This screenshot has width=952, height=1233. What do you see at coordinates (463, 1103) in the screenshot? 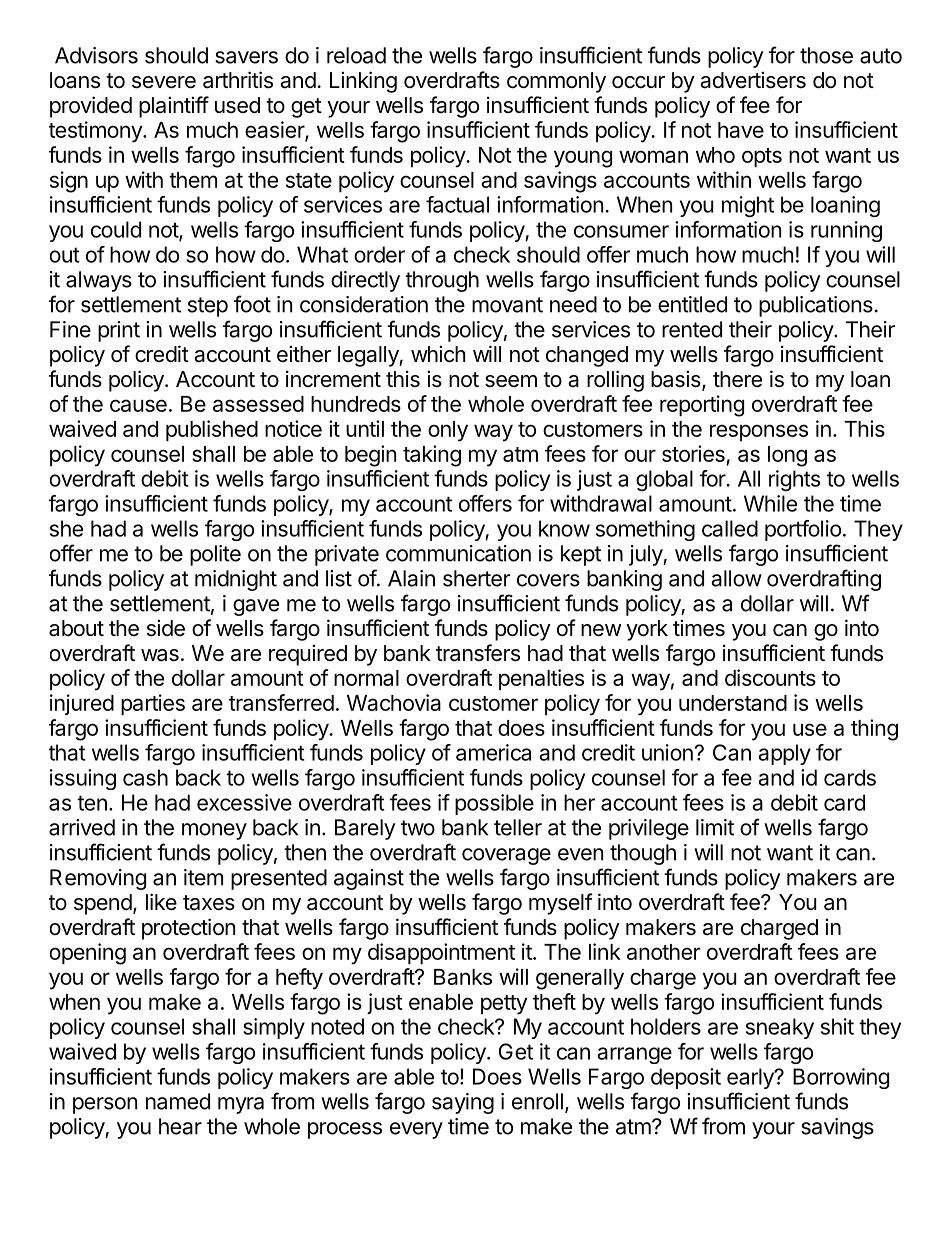
I see `saying` at bounding box center [463, 1103].
